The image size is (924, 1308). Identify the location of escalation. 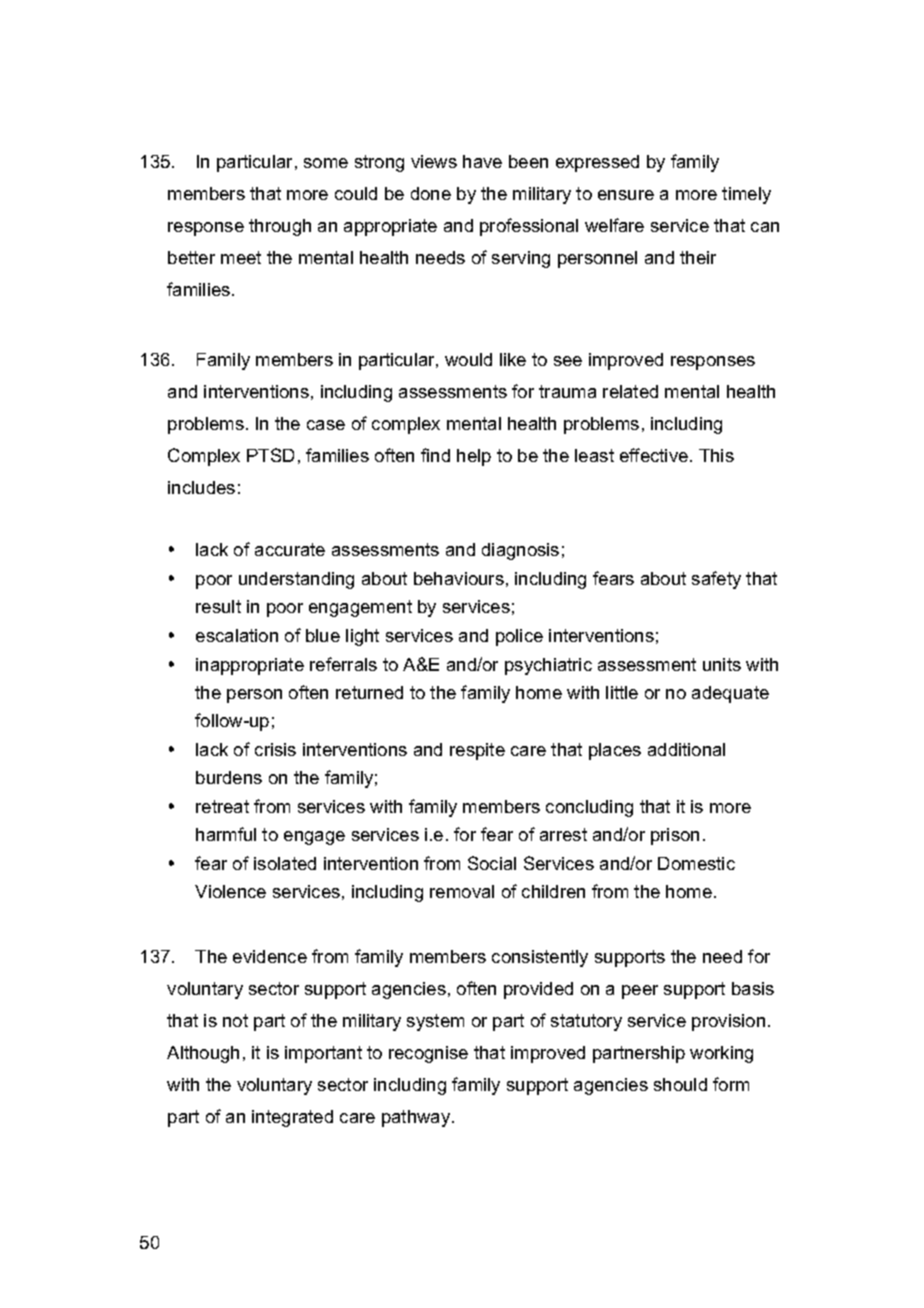
(237, 635).
